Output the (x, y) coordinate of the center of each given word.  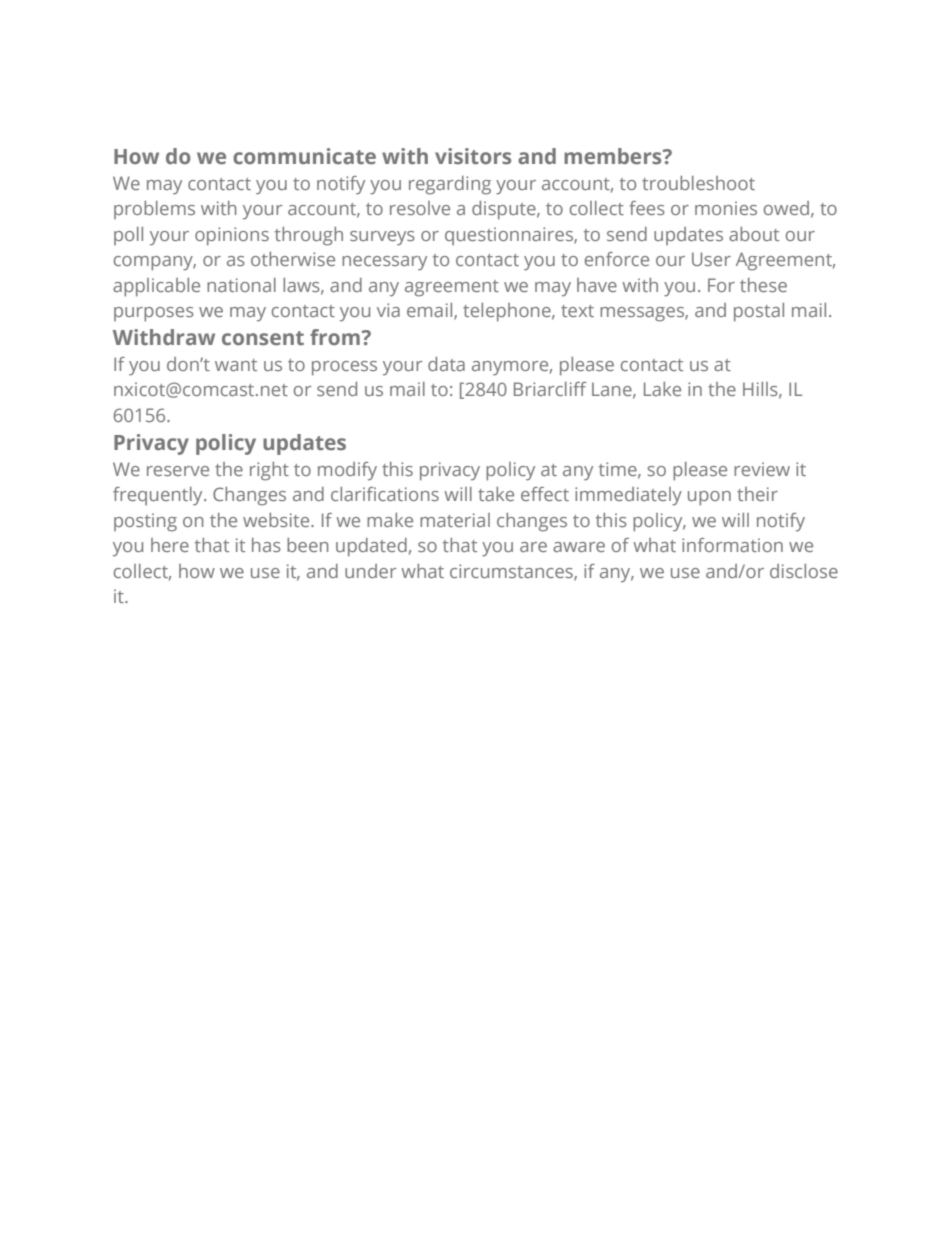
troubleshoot (698, 183)
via (388, 310)
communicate (304, 156)
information (732, 545)
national (241, 285)
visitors (473, 156)
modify (347, 471)
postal (759, 312)
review (762, 469)
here (170, 545)
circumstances (512, 572)
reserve (178, 471)
